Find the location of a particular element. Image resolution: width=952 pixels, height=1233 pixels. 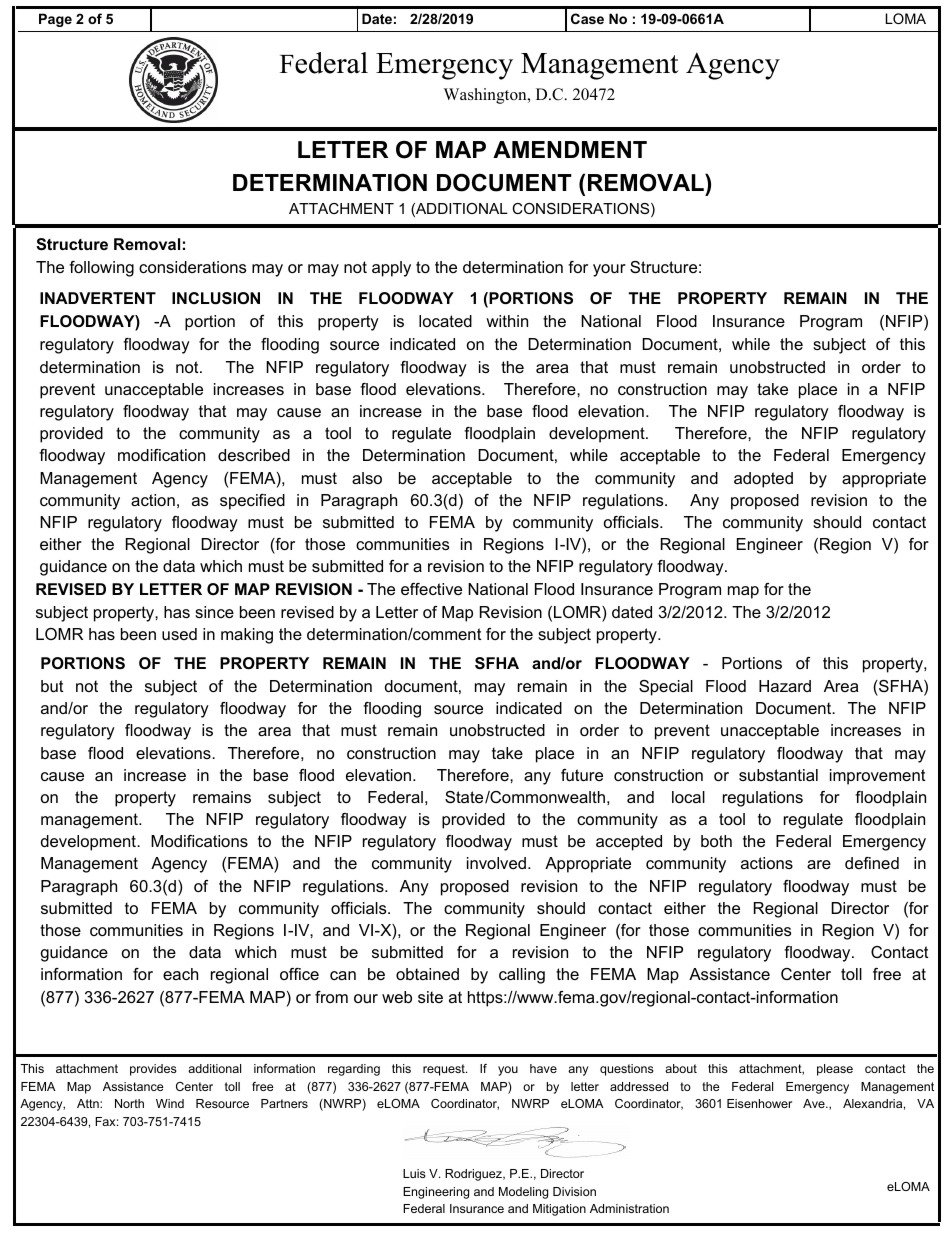

Case is located at coordinates (587, 18).
